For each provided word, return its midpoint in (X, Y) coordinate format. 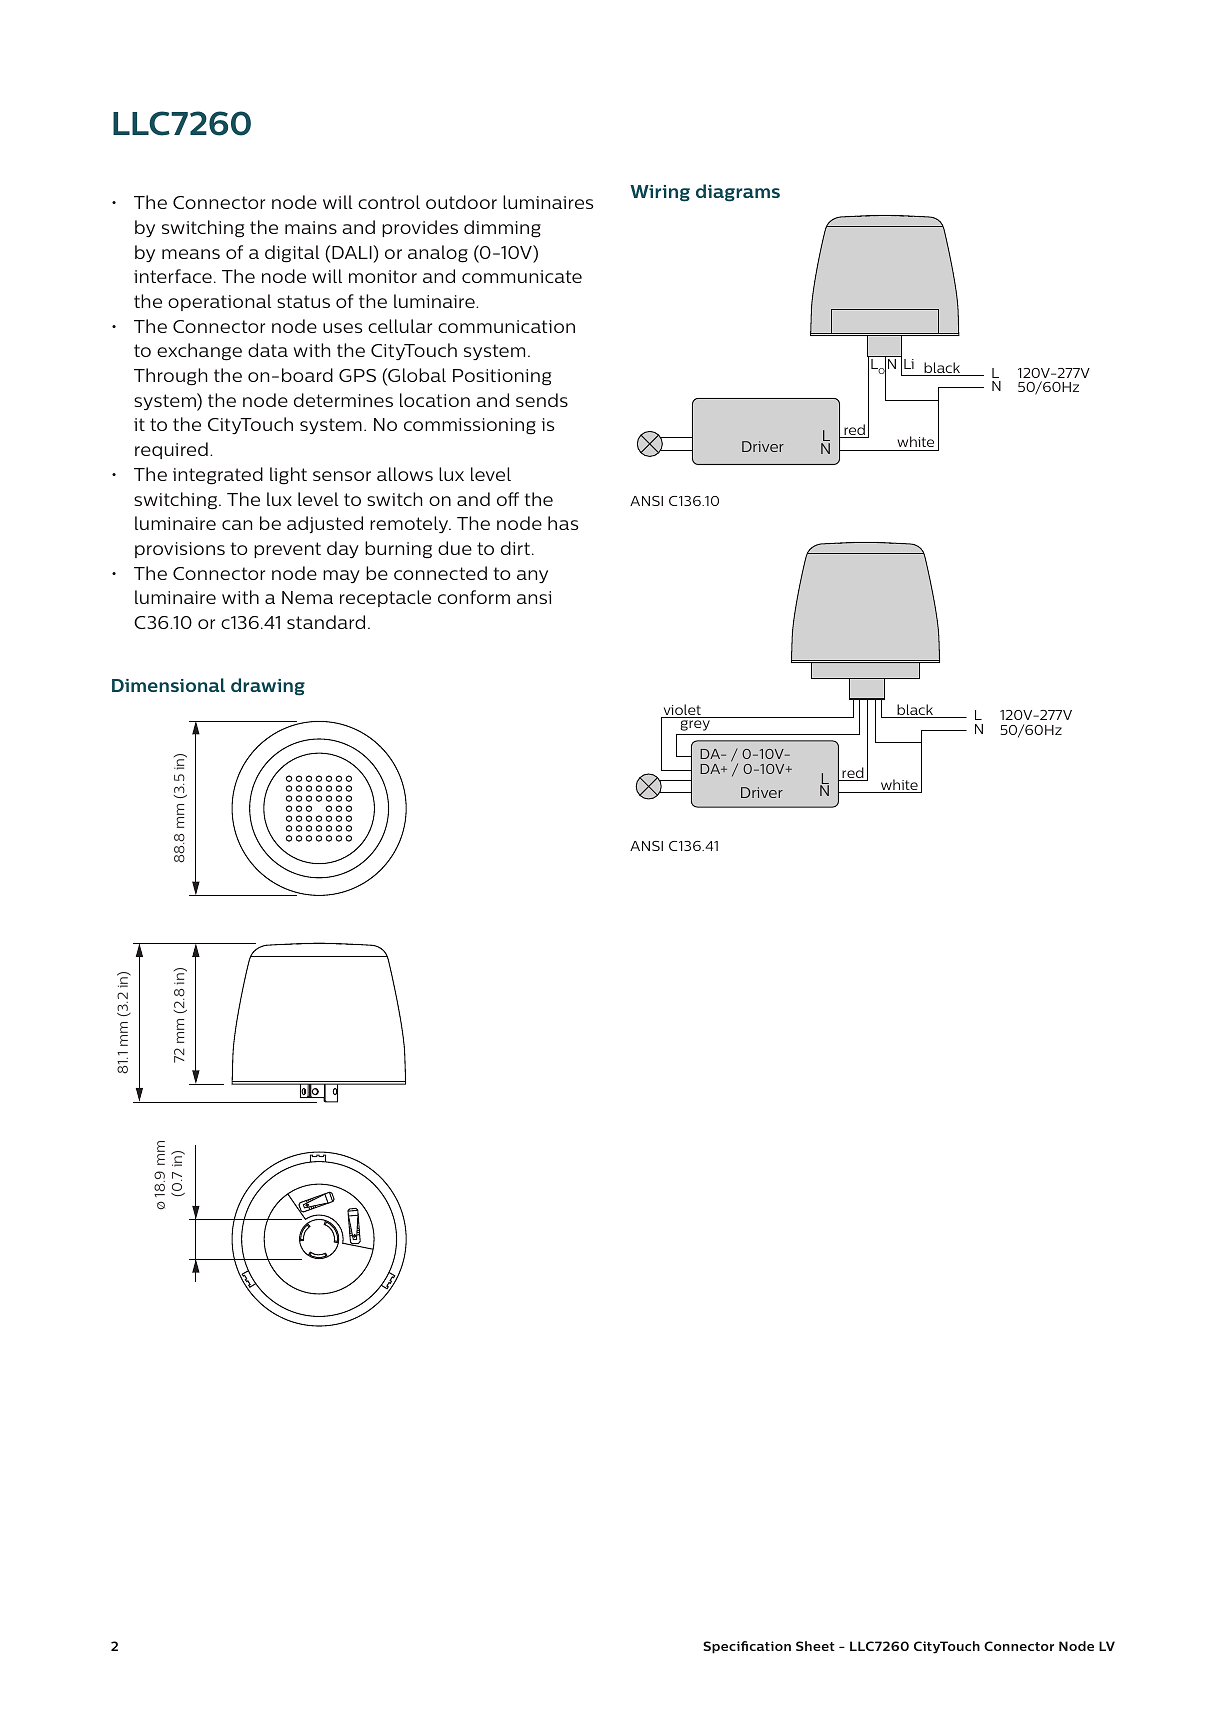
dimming (502, 229)
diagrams (738, 193)
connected (440, 573)
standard (326, 622)
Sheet (815, 1646)
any (532, 576)
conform (474, 597)
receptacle (385, 598)
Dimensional (168, 685)
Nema (307, 597)
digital (292, 254)
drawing (268, 687)
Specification (747, 1647)
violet (682, 711)
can (237, 525)
